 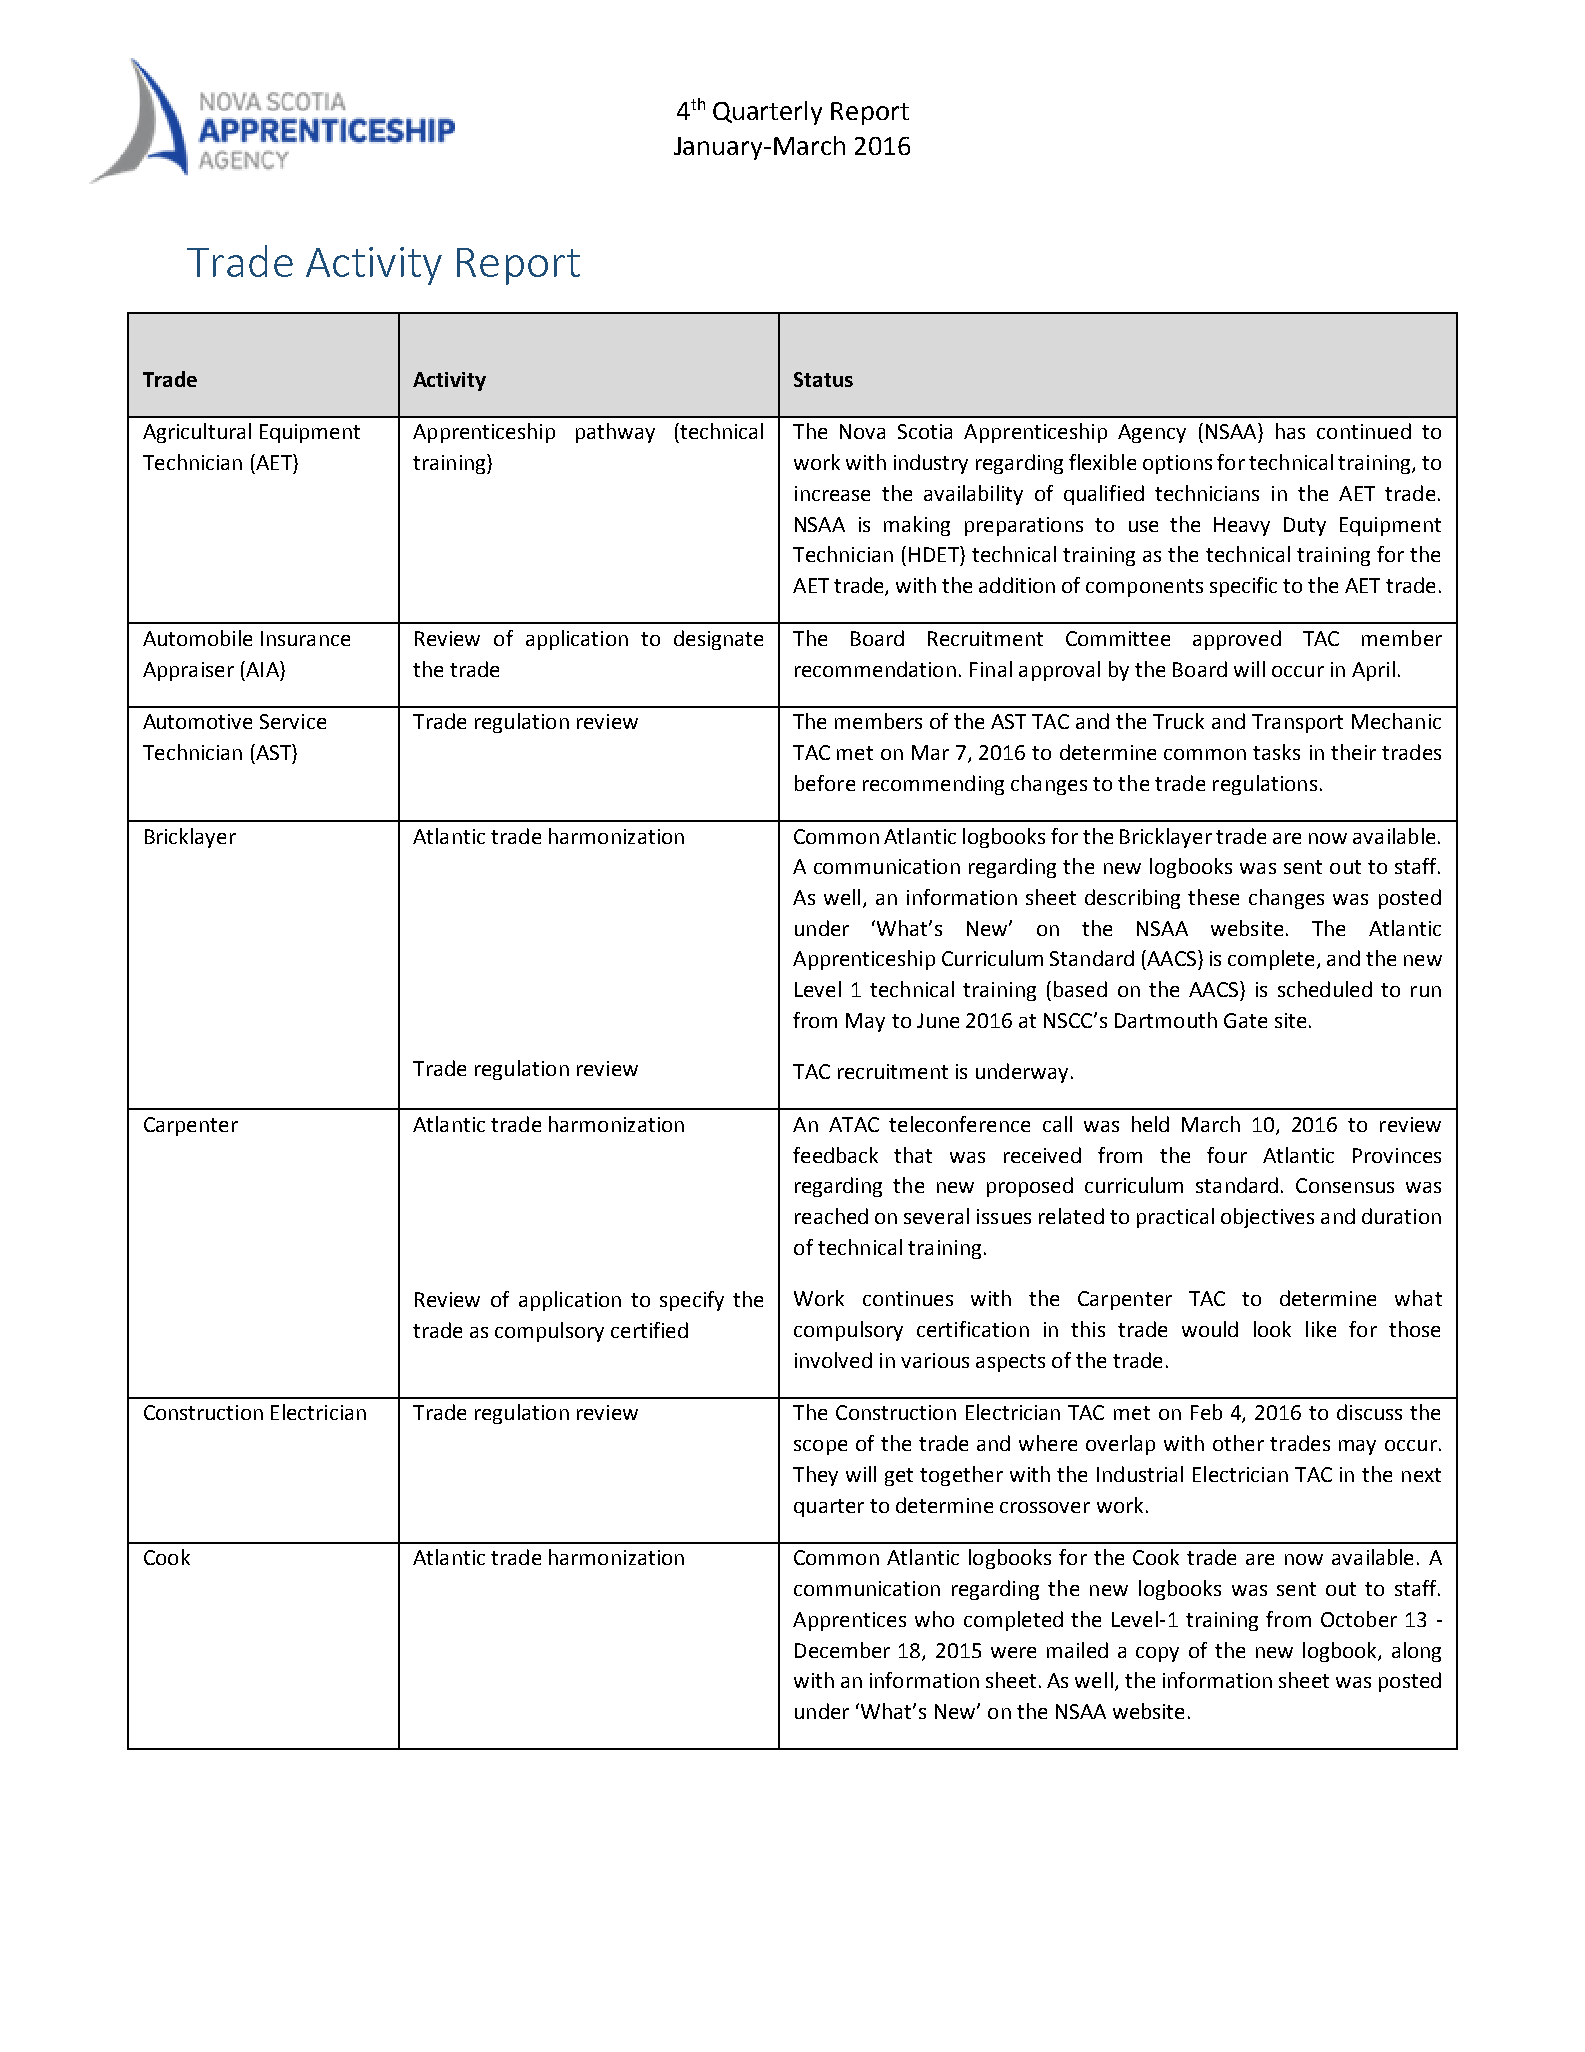 What do you see at coordinates (854, 1124) in the image?
I see `ATAC` at bounding box center [854, 1124].
